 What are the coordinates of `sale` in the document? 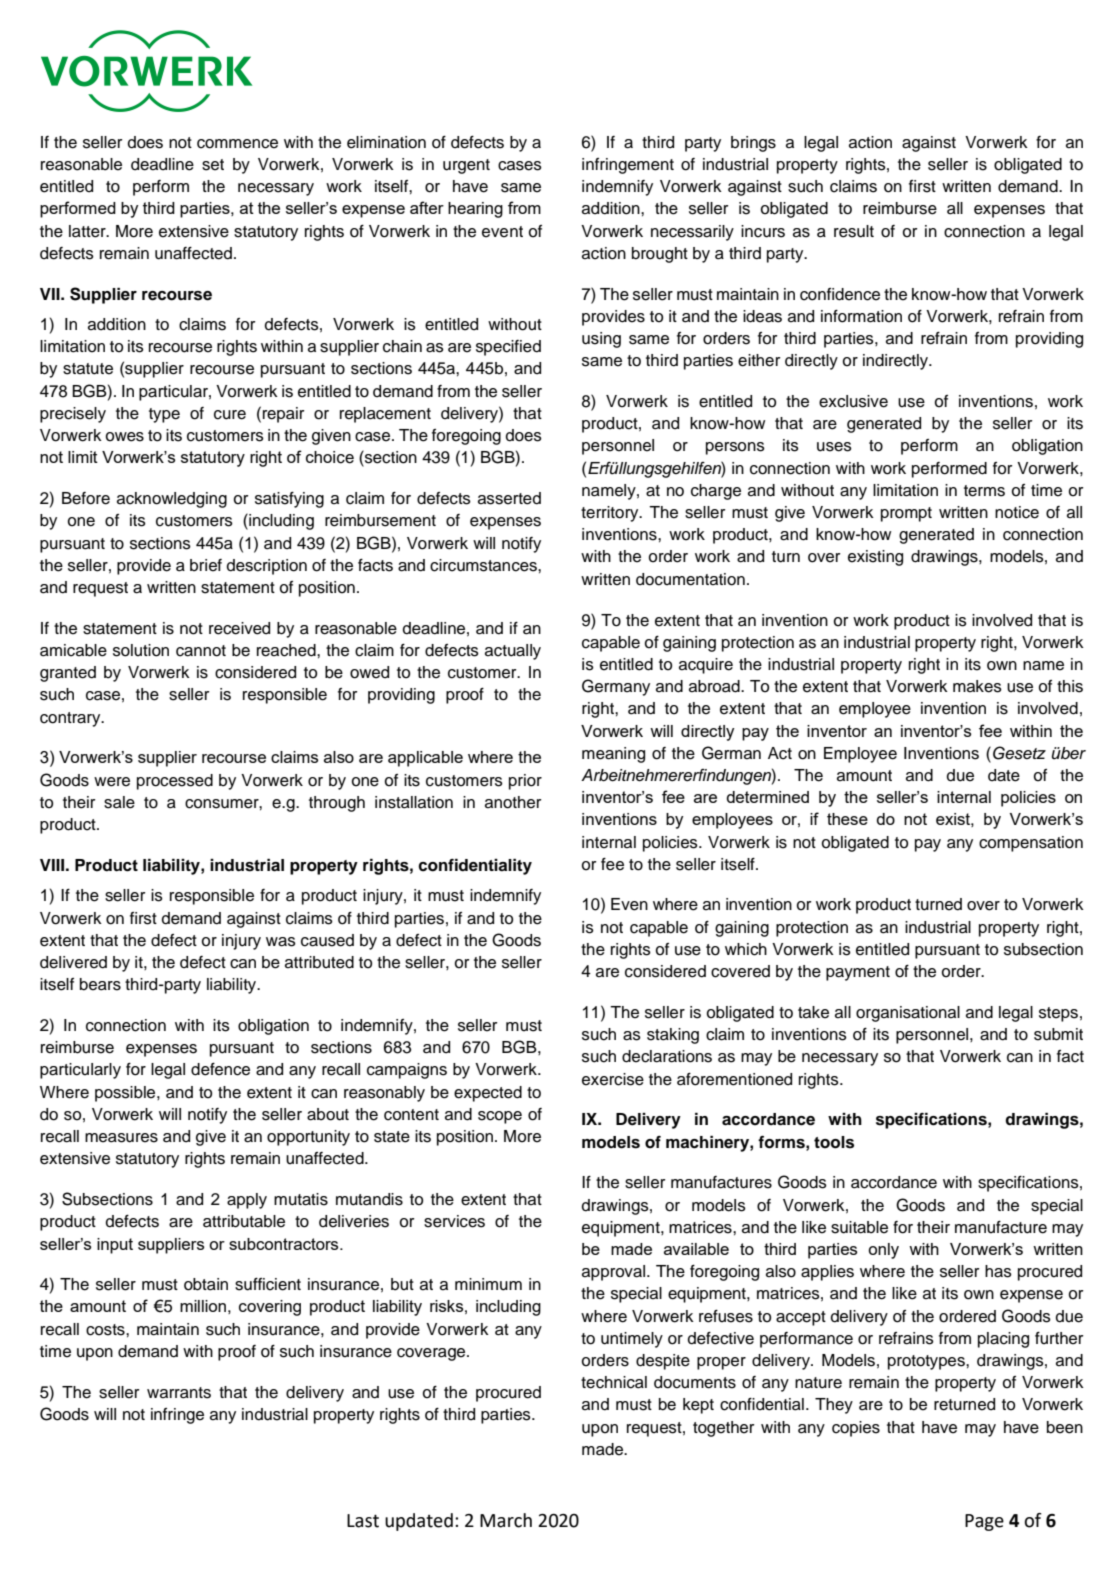 It's located at (119, 802).
